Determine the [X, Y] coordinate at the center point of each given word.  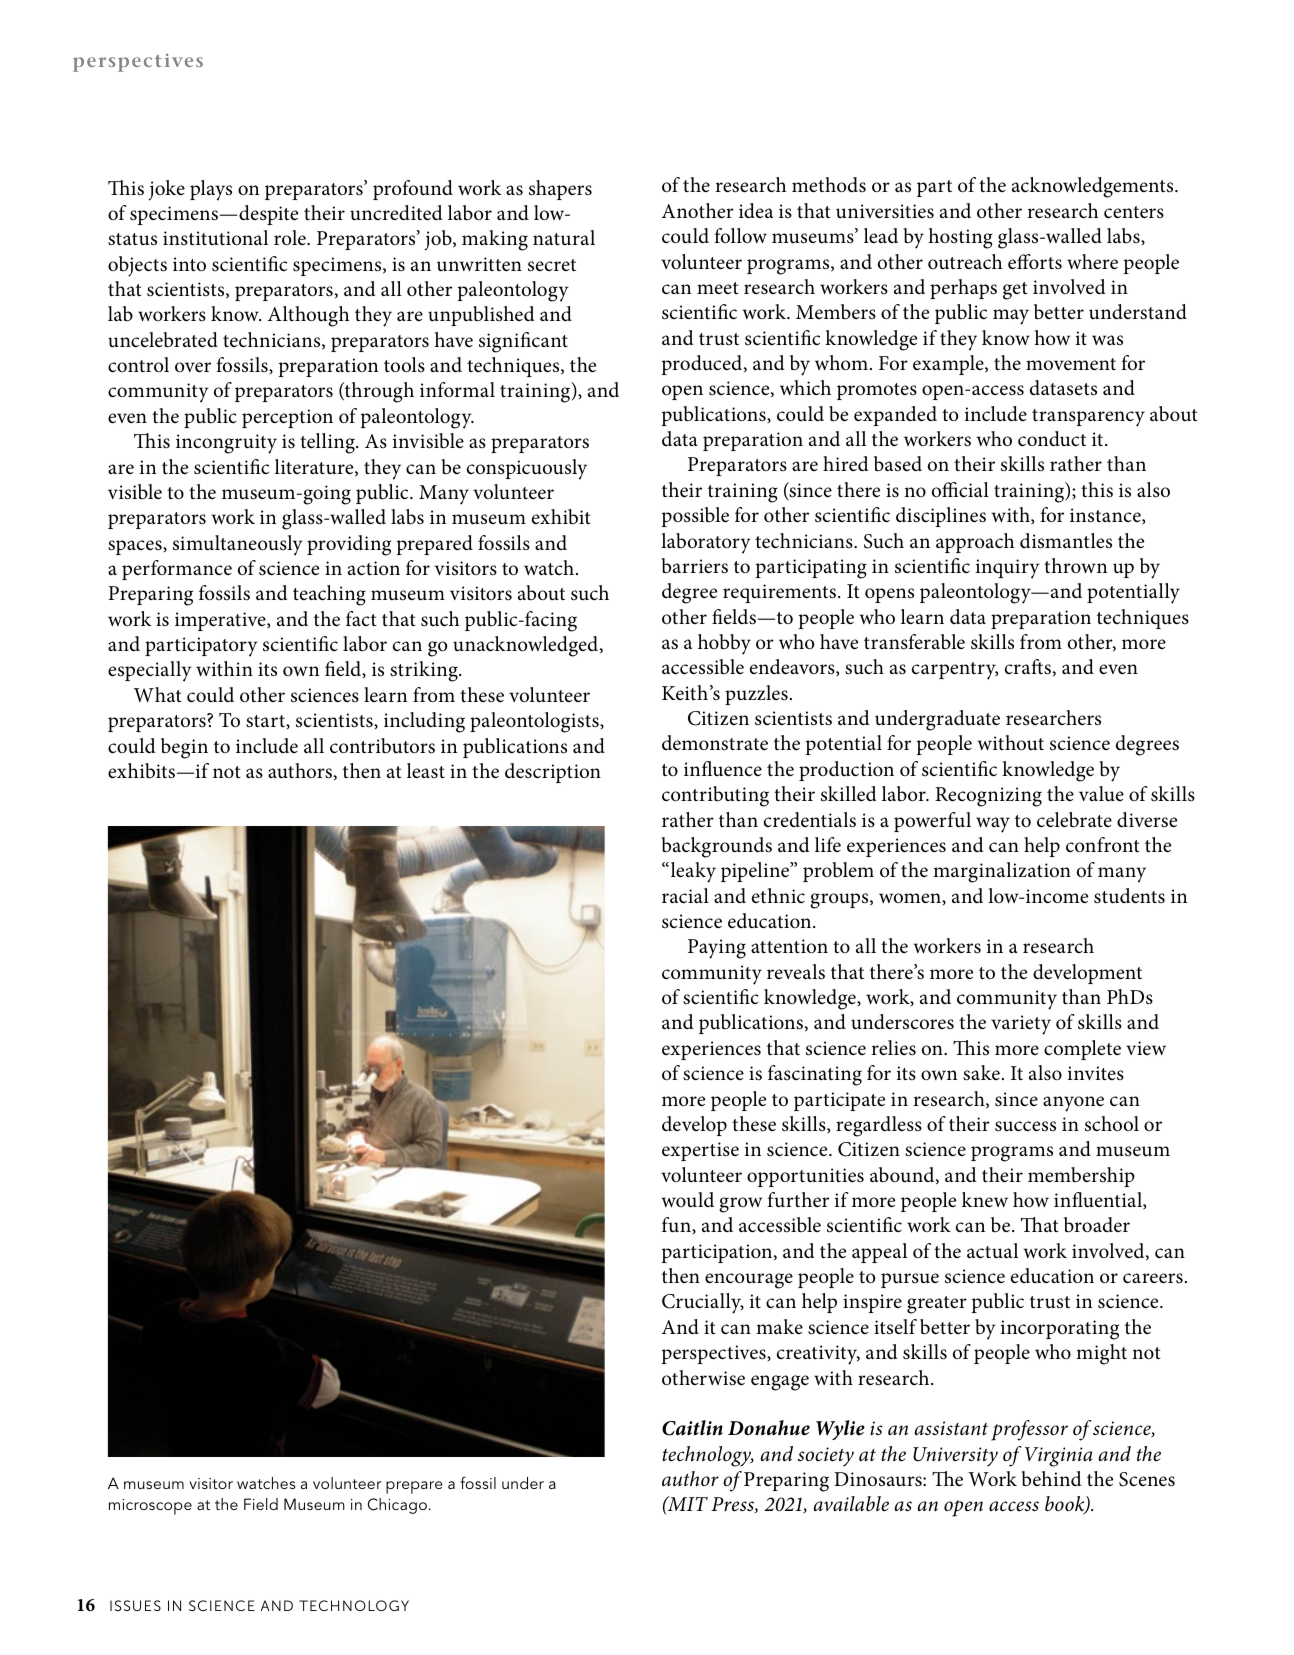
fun [677, 1225]
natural [564, 238]
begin [184, 748]
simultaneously [238, 545]
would [687, 1200]
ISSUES [135, 1605]
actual [992, 1251]
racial [685, 896]
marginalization [1002, 872]
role [291, 238]
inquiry [1008, 569]
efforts [1035, 262]
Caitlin [692, 1428]
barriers [694, 566]
